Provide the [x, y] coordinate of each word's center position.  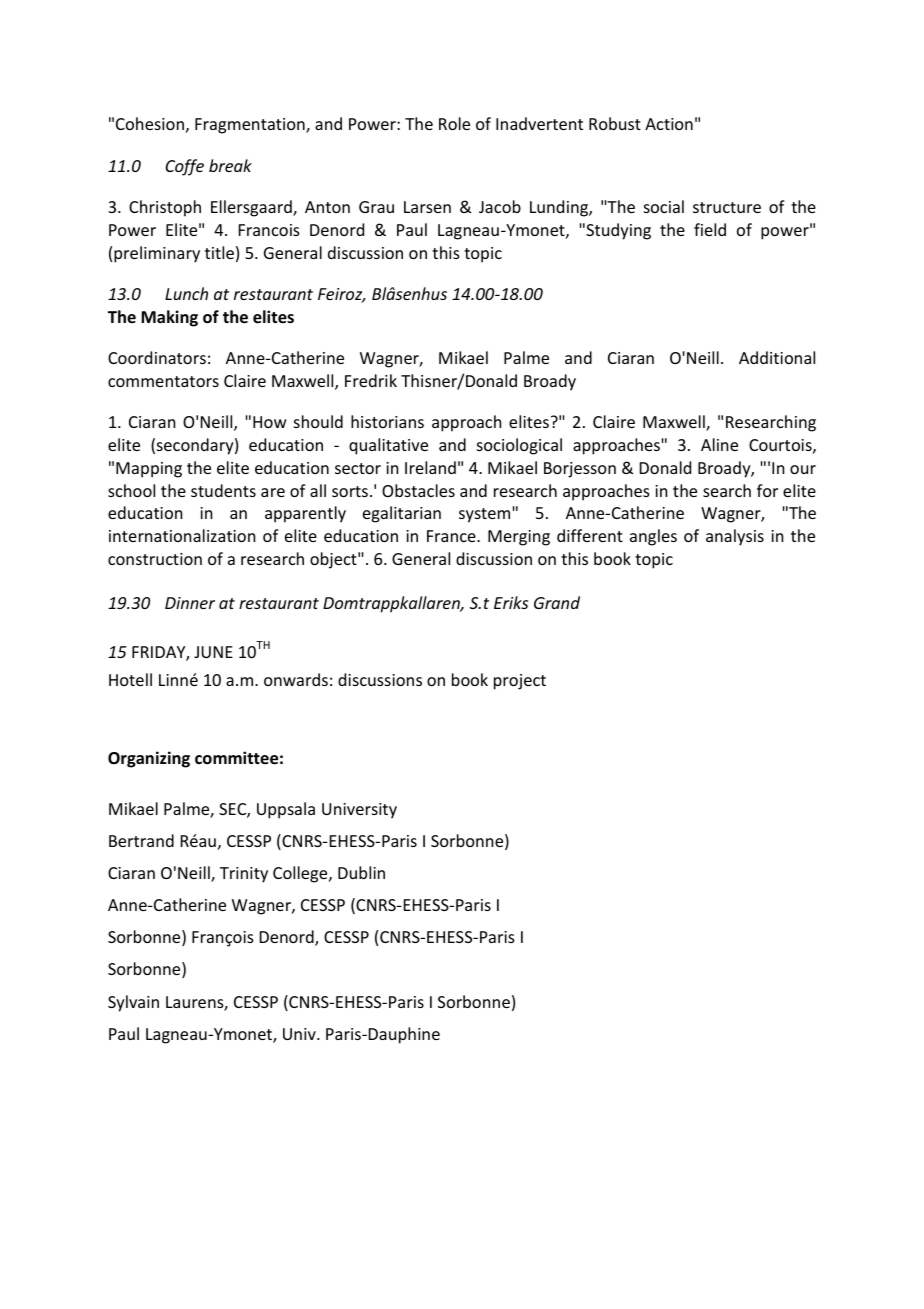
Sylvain [133, 1003]
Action [669, 124]
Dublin [361, 872]
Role [454, 123]
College [301, 874]
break [230, 165]
